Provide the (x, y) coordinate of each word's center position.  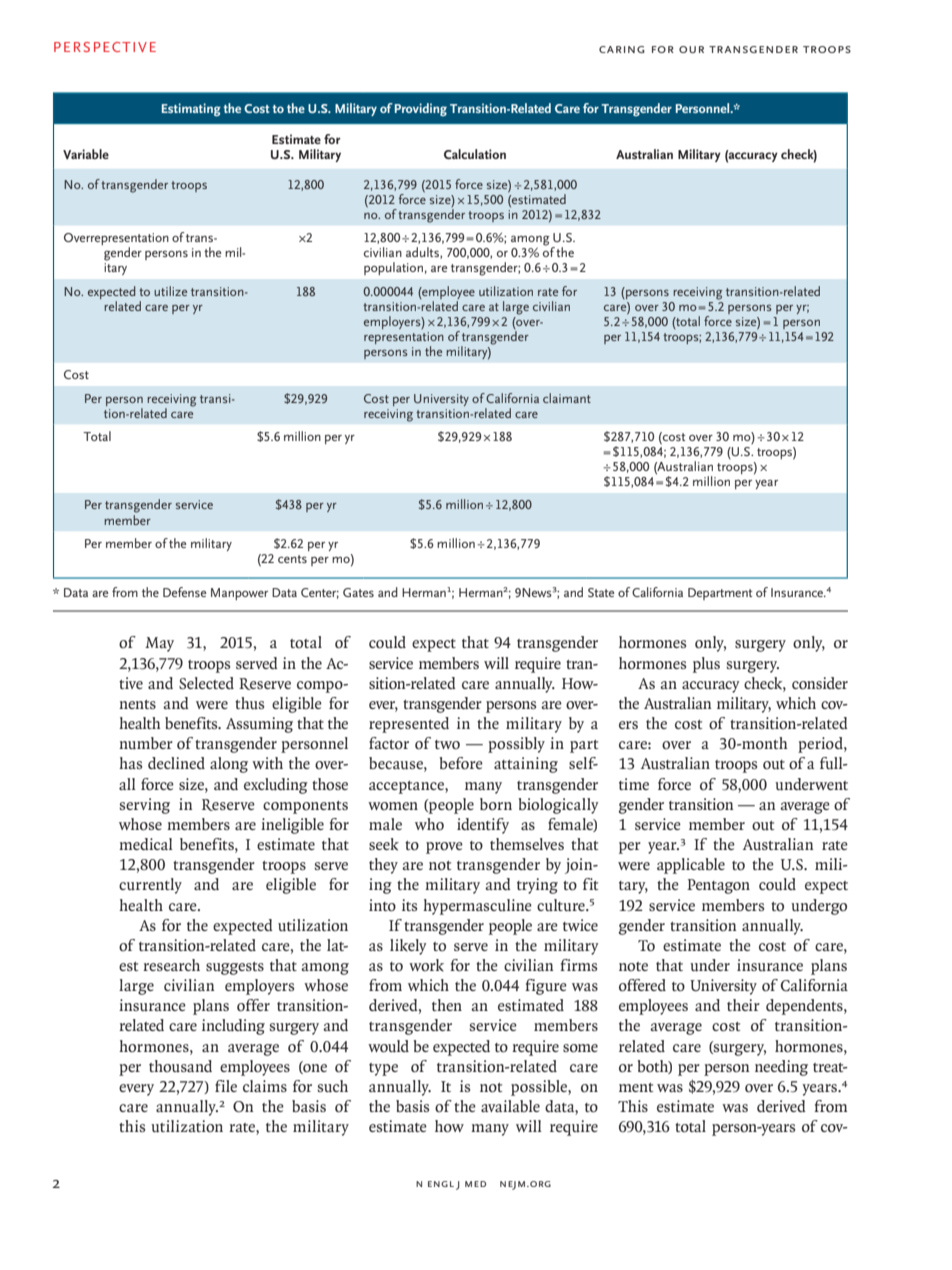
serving (145, 806)
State (601, 592)
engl (441, 1184)
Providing (421, 109)
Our (691, 49)
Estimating (191, 109)
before (461, 763)
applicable (691, 866)
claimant (567, 398)
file (226, 1086)
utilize (170, 291)
